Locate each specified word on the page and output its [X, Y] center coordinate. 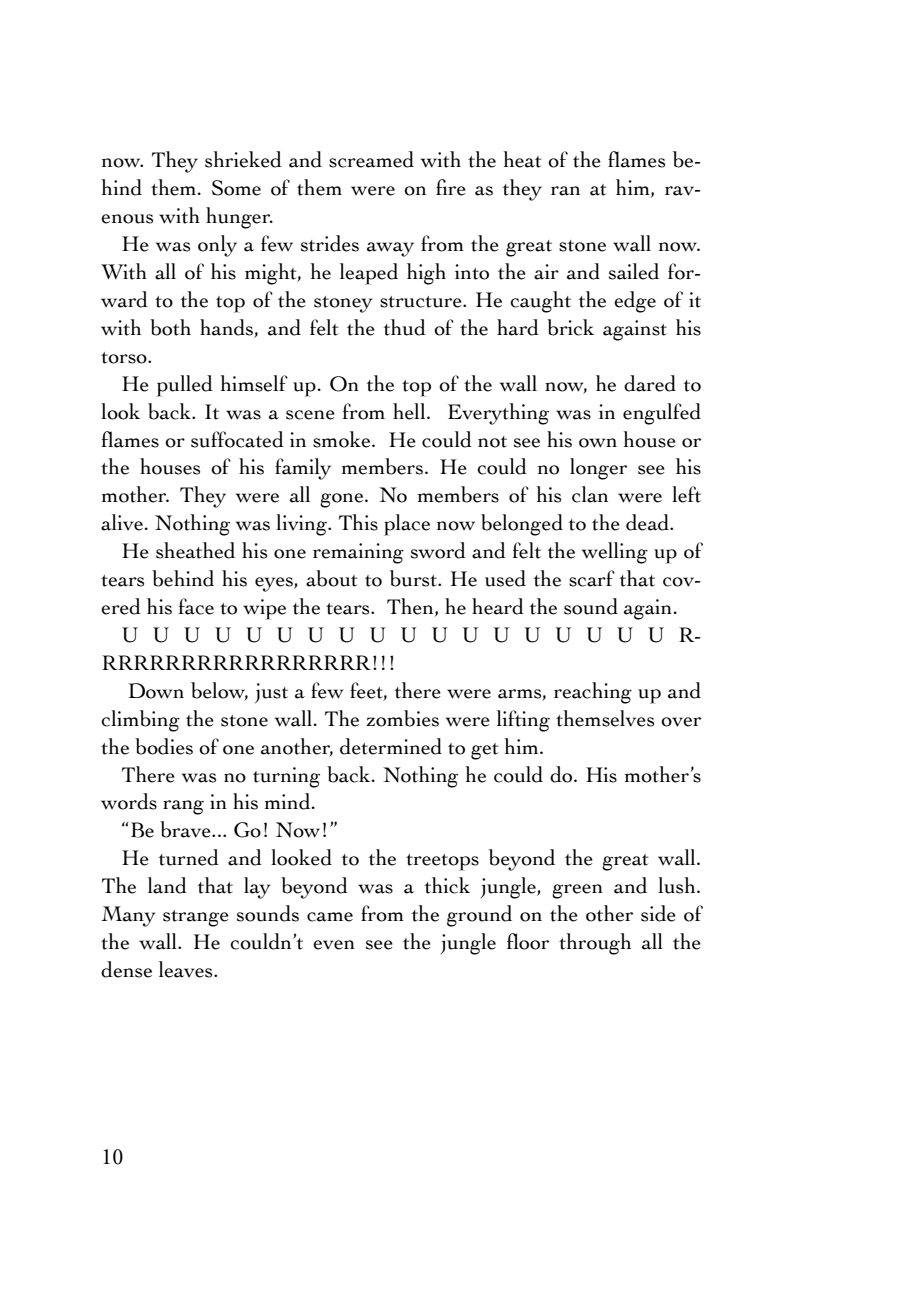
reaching [593, 693]
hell [410, 411]
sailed [634, 271]
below [219, 691]
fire [451, 187]
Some [236, 188]
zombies [402, 718]
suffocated [237, 439]
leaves [187, 969]
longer [598, 469]
